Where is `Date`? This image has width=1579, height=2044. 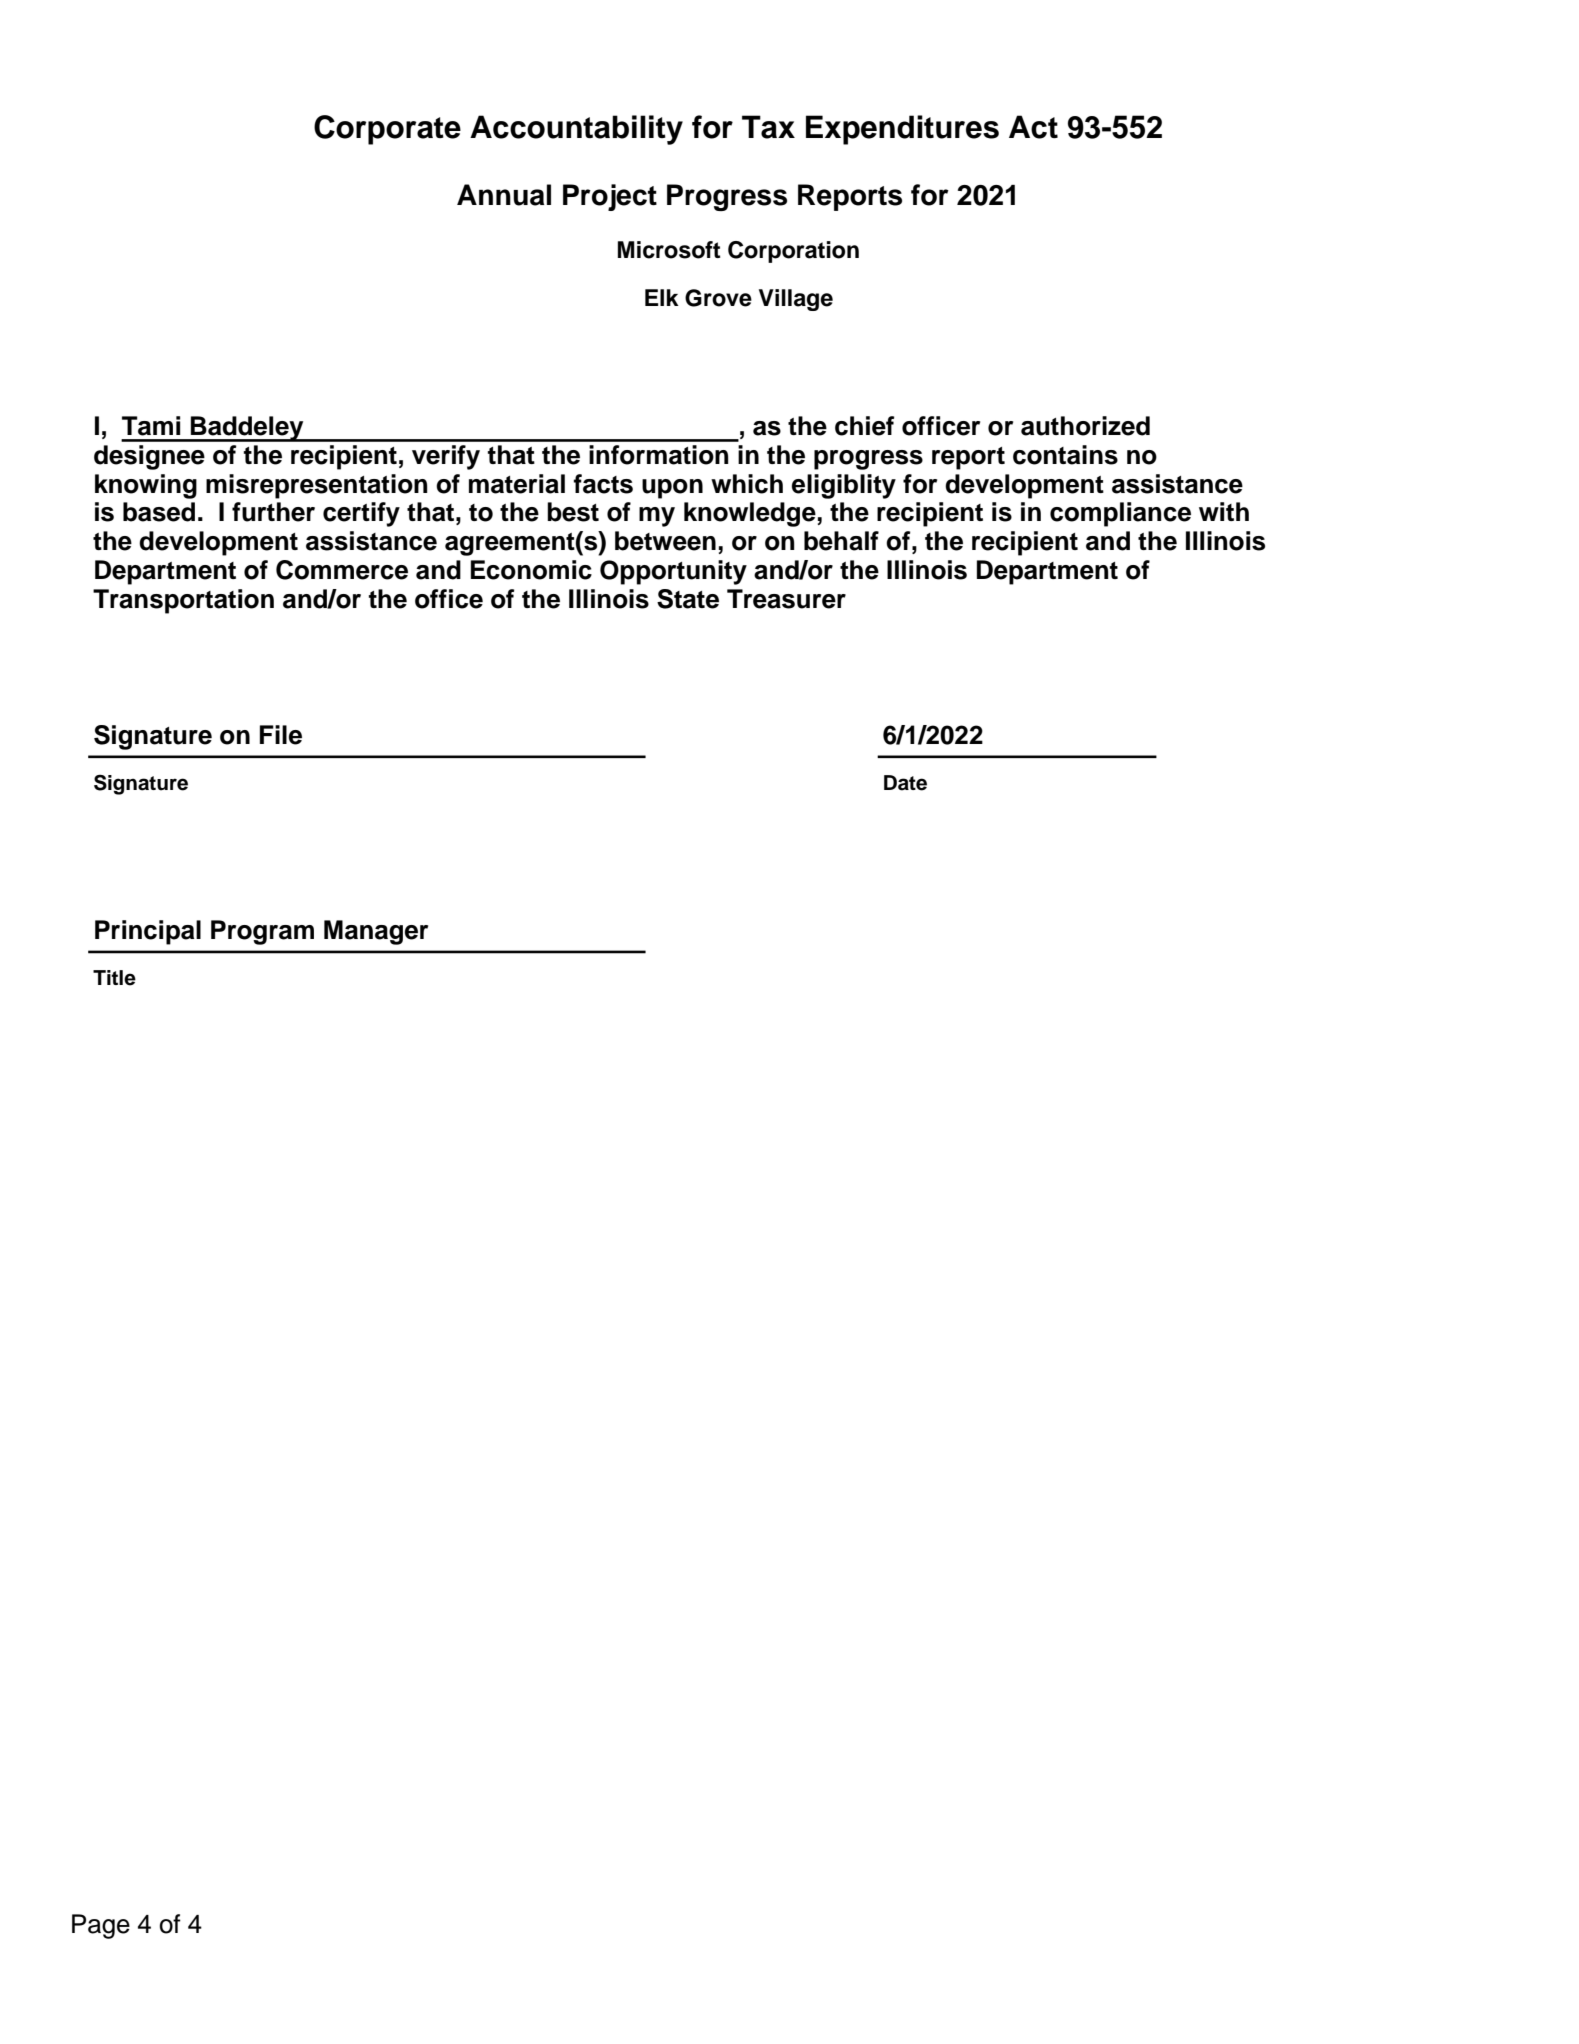 Date is located at coordinates (905, 783).
